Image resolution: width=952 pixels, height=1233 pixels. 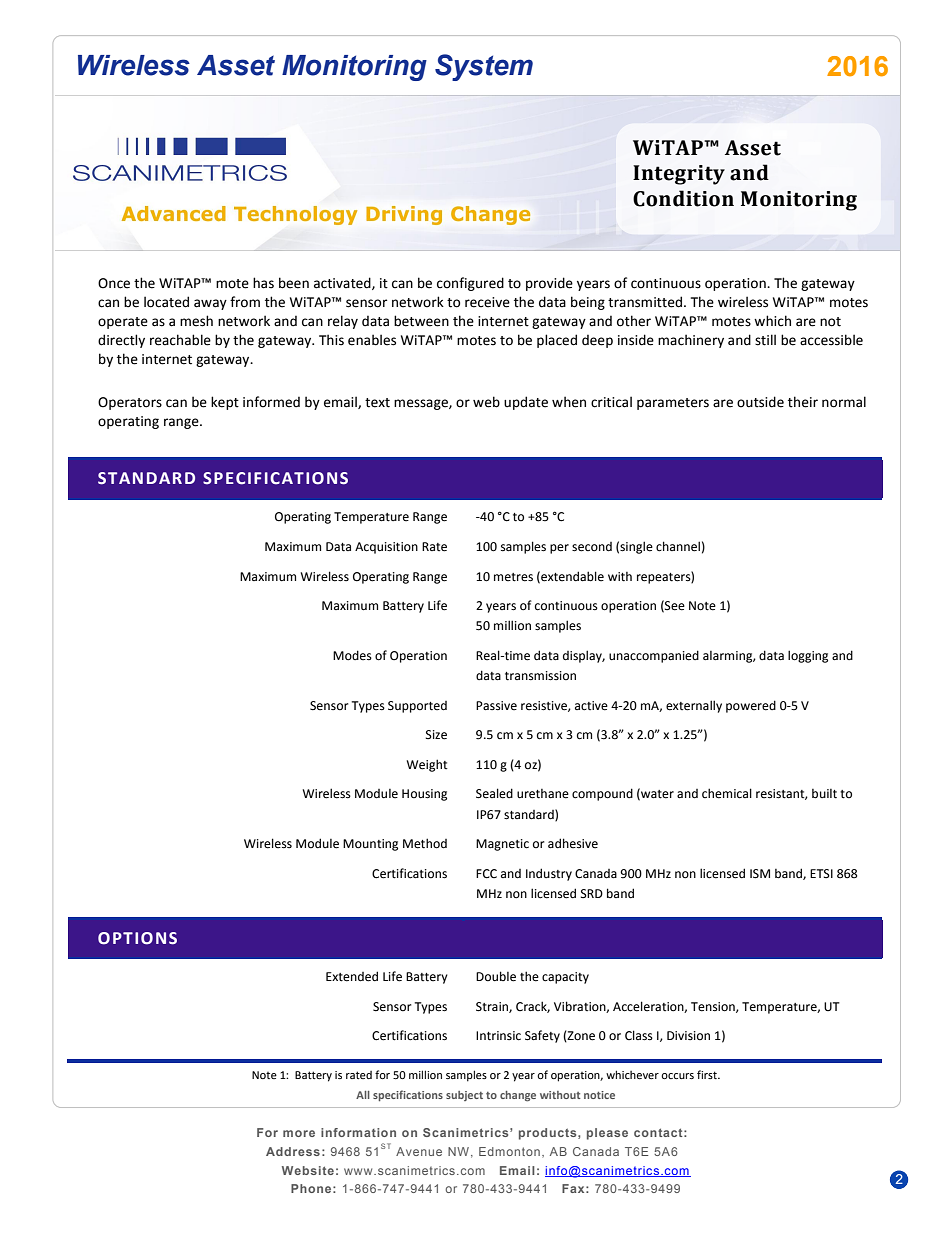 I want to click on logging, so click(x=808, y=656).
